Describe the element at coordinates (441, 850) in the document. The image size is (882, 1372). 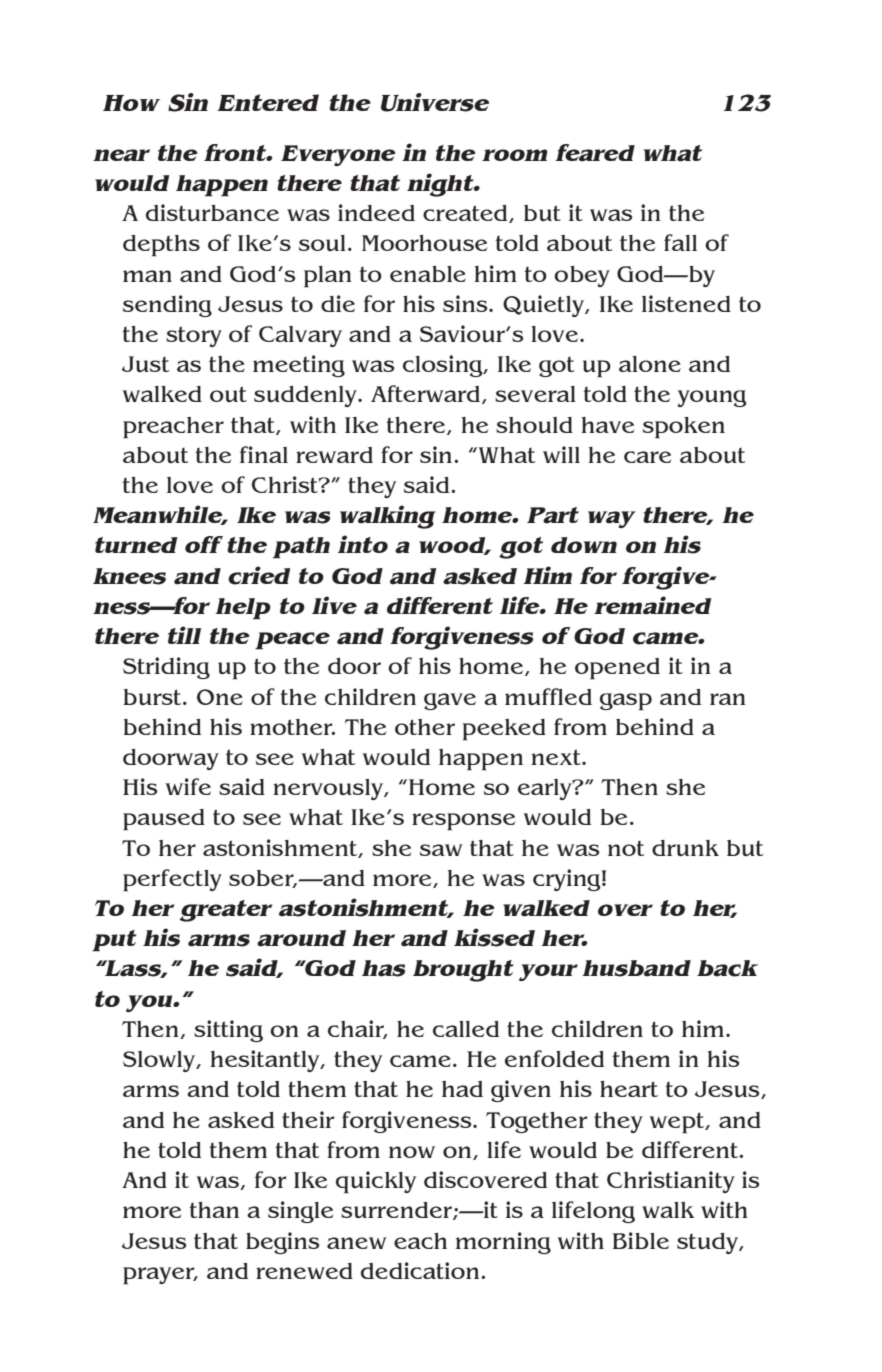
I see `saw` at that location.
